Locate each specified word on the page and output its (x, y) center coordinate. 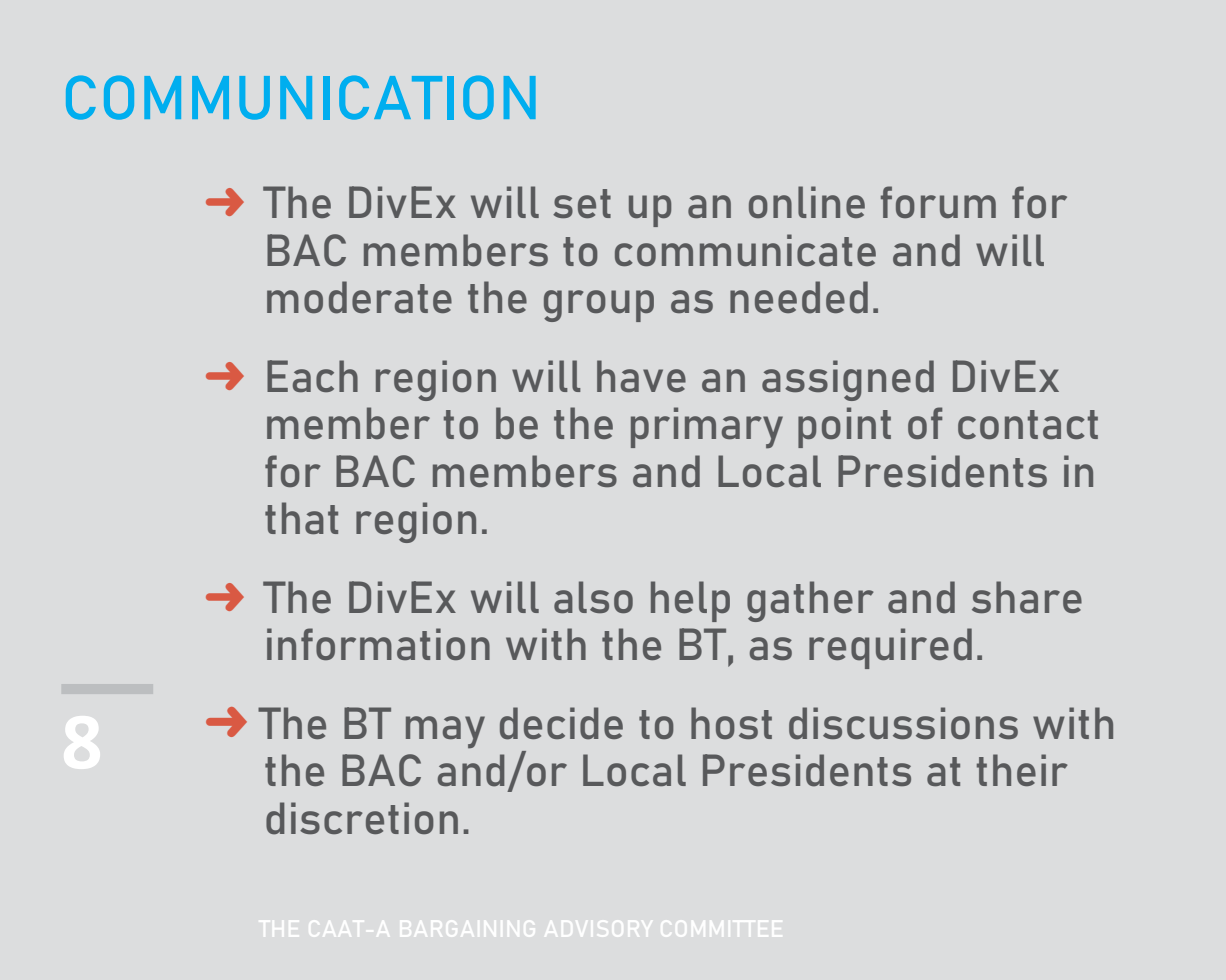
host (731, 723)
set (582, 203)
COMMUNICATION (301, 97)
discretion (362, 818)
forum (938, 202)
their (1022, 770)
